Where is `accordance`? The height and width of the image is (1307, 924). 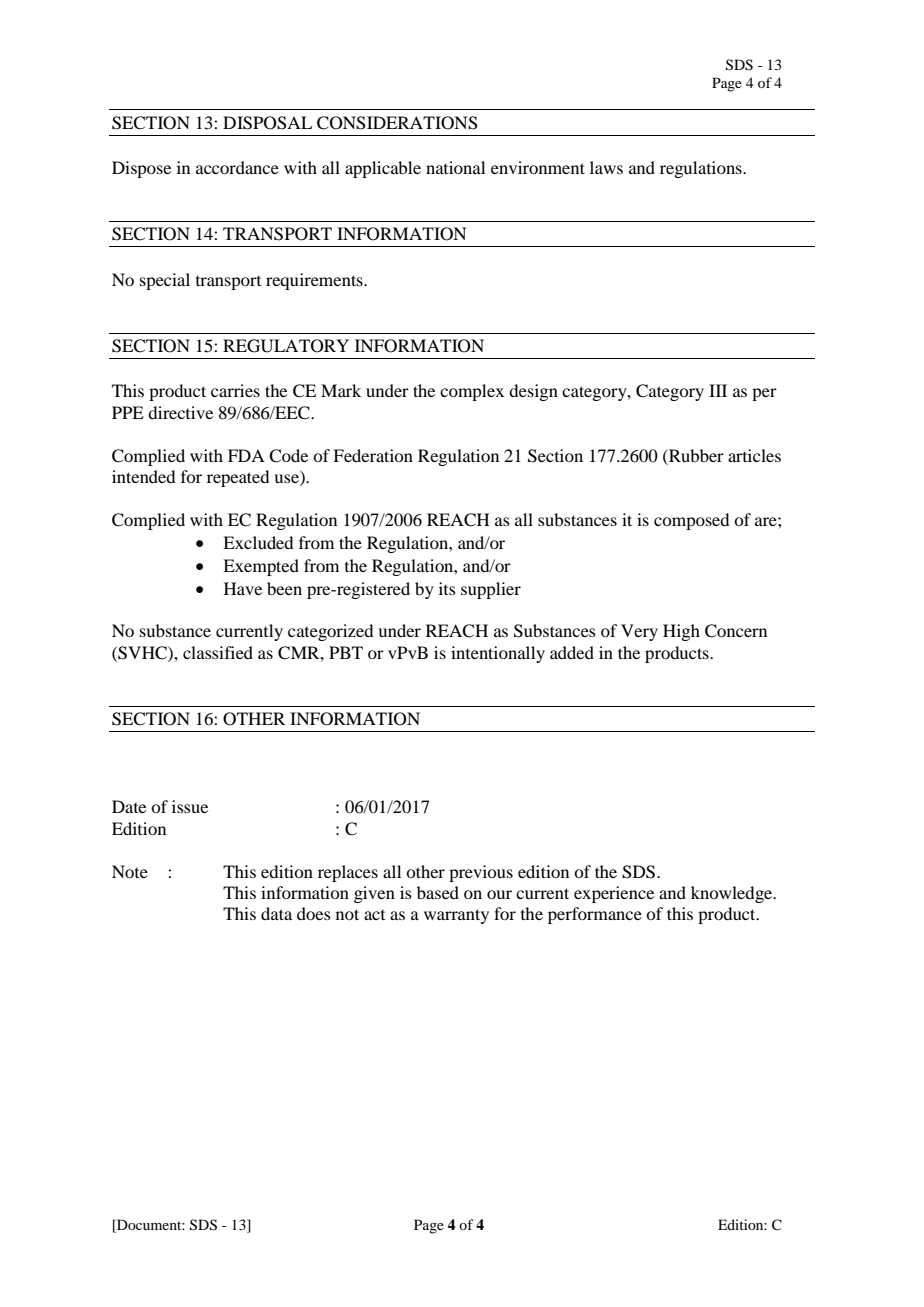
accordance is located at coordinates (237, 167).
